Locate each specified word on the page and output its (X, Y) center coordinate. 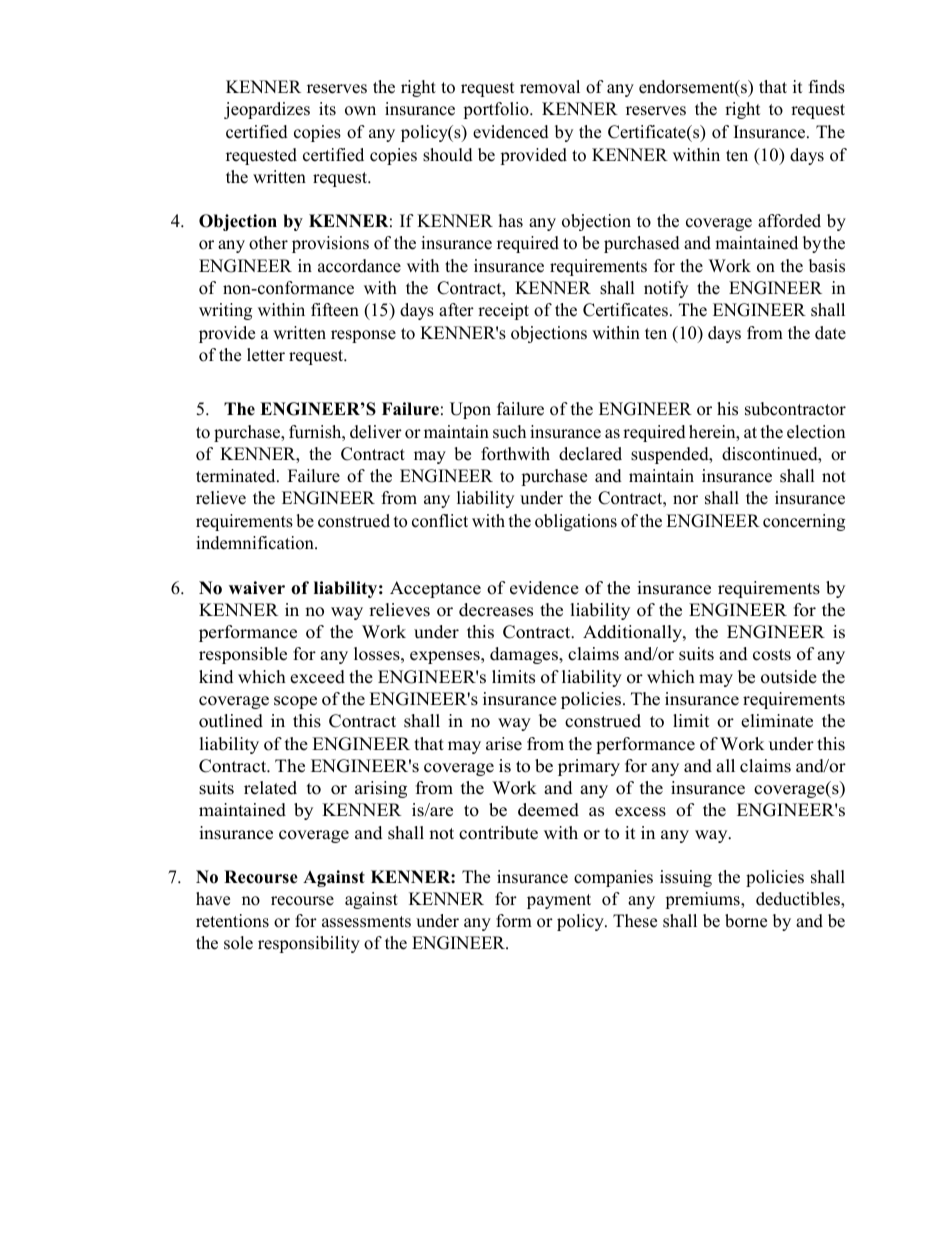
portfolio (497, 110)
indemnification (256, 543)
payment (559, 901)
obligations (576, 522)
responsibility (309, 944)
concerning (804, 522)
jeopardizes (267, 110)
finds (827, 87)
